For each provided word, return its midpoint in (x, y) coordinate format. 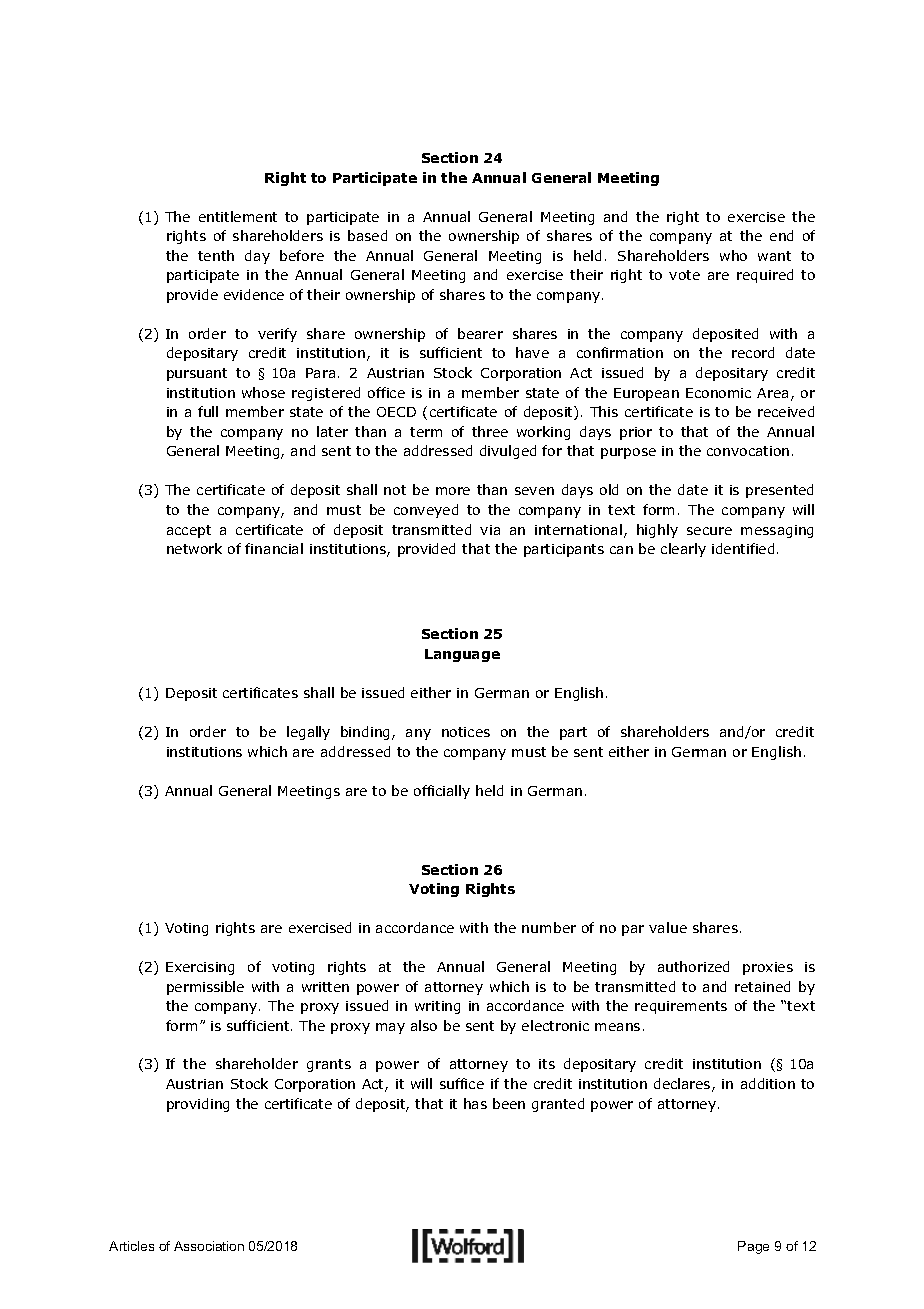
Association (209, 1246)
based (367, 235)
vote (684, 275)
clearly (683, 550)
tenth (216, 255)
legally (308, 733)
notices (466, 732)
